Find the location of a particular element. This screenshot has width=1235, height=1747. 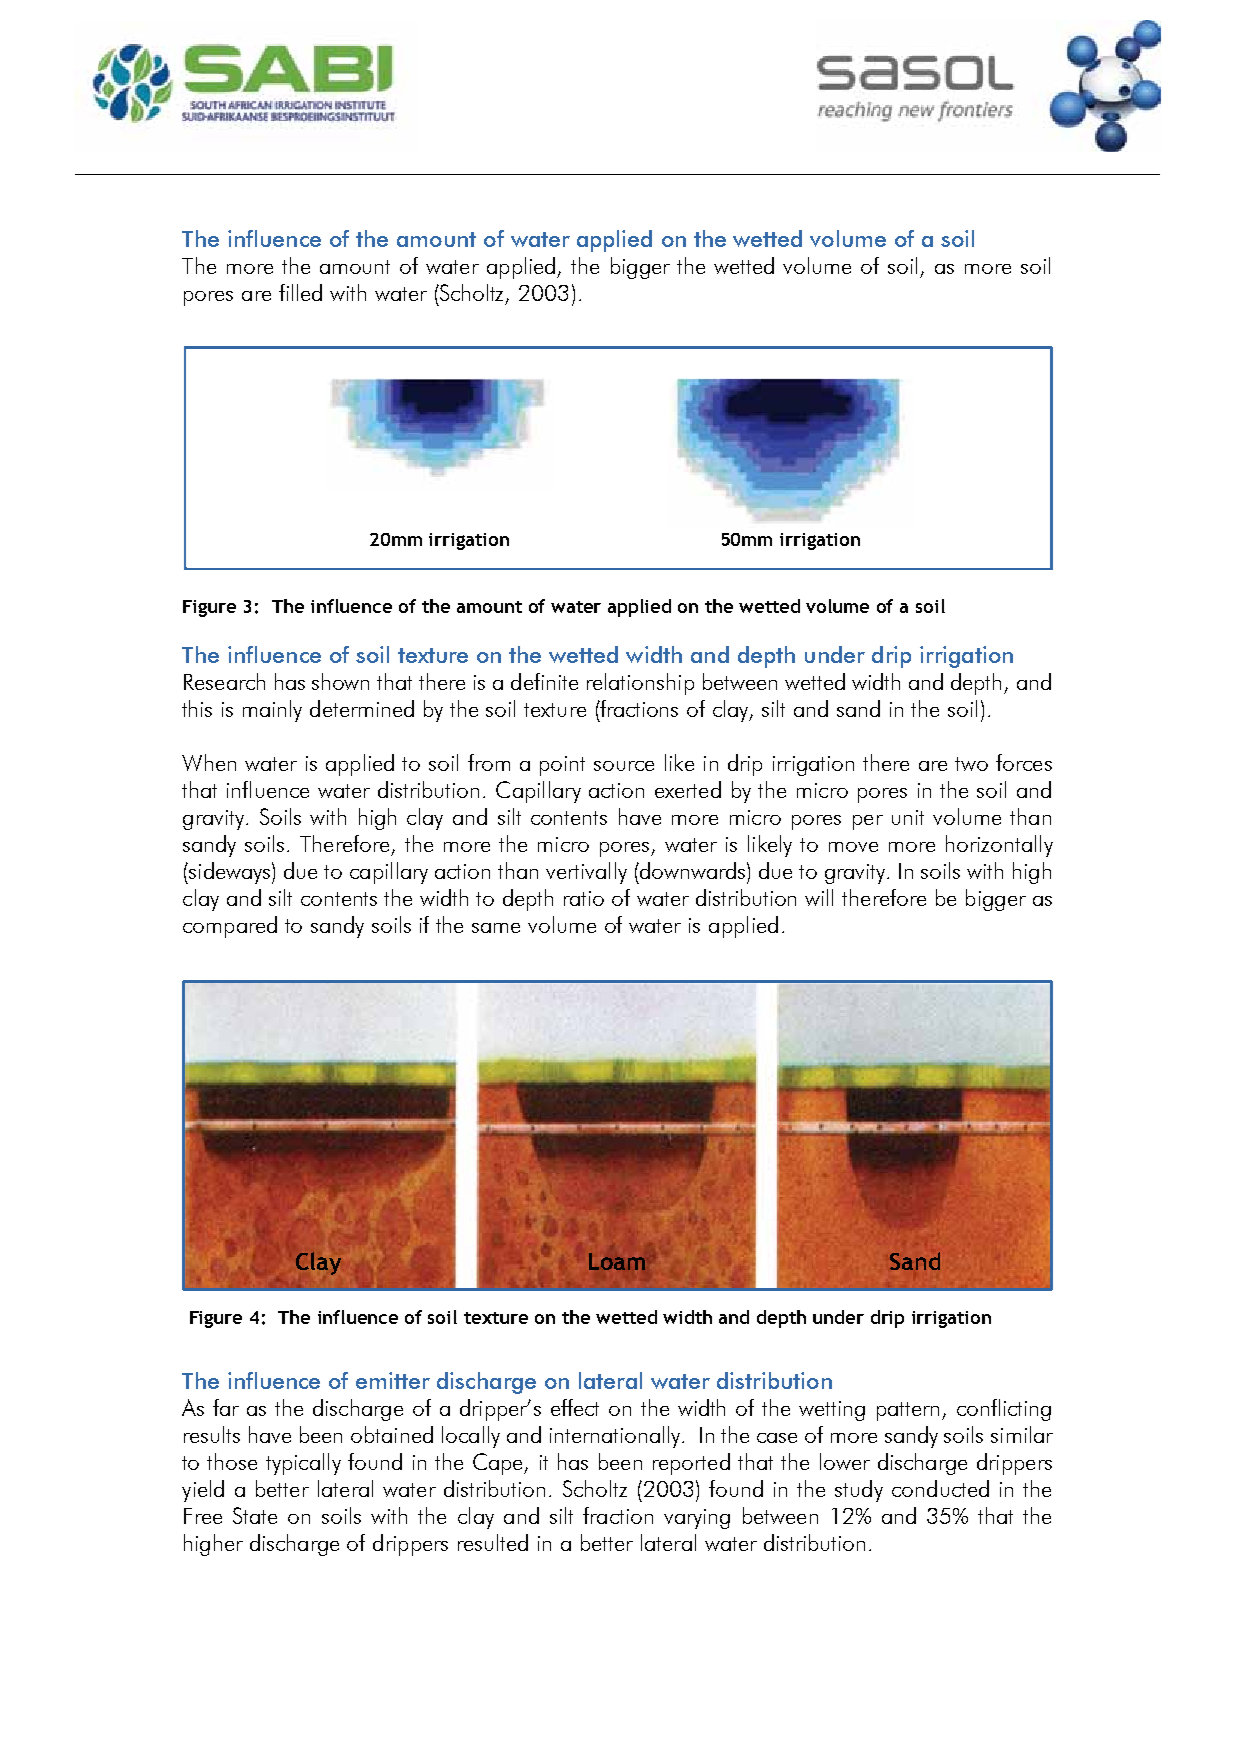

Loam is located at coordinates (617, 1261).
